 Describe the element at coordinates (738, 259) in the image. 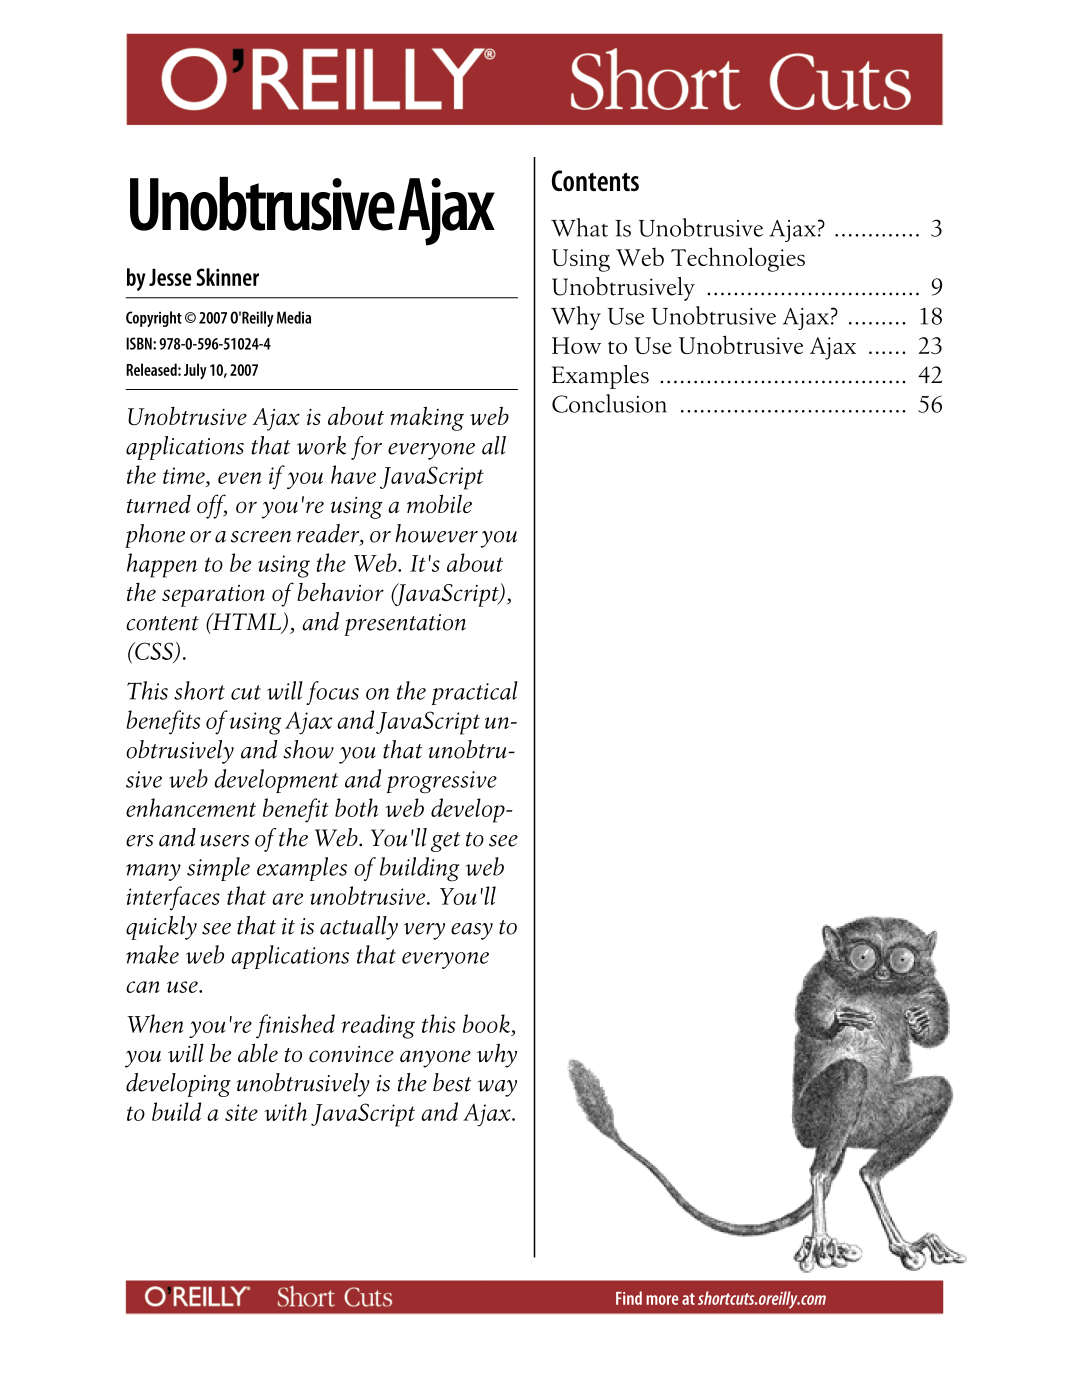

I see `Technologies` at that location.
